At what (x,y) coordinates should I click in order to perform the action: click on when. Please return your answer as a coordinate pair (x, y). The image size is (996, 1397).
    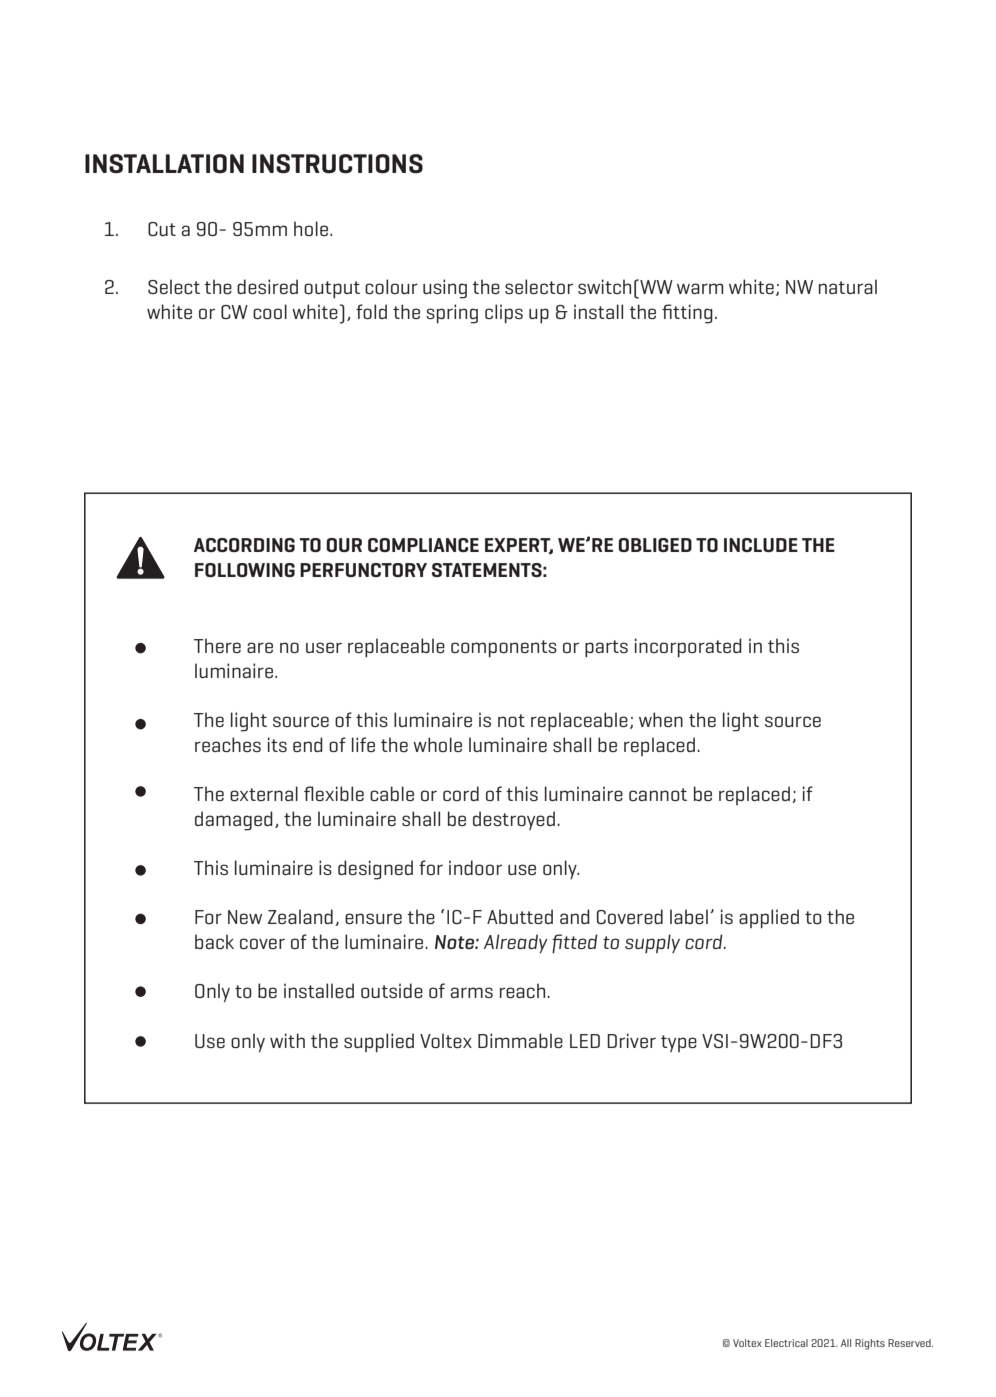
    Looking at the image, I should click on (661, 719).
